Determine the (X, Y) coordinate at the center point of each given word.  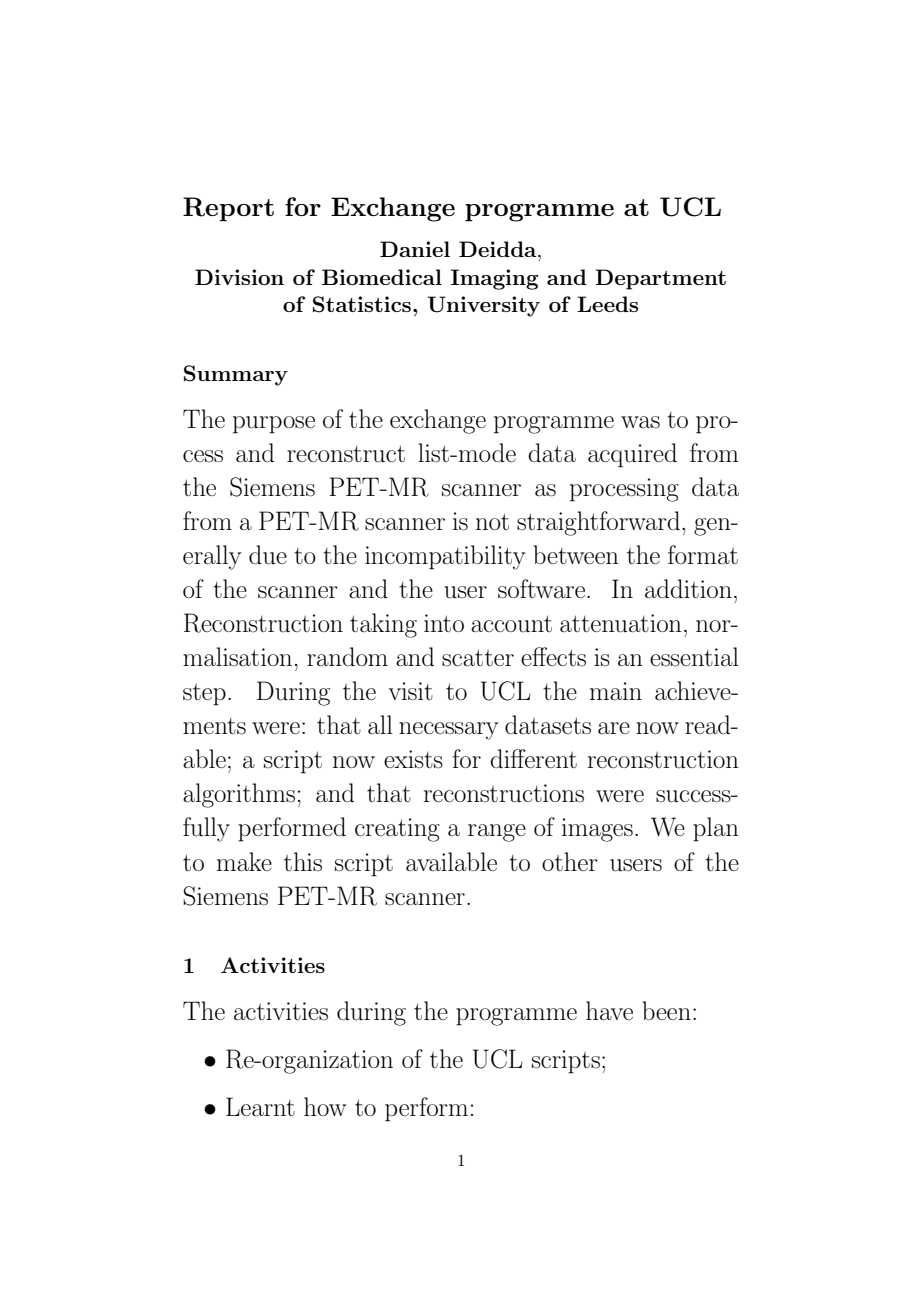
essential (694, 657)
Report (228, 209)
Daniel (415, 249)
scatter (478, 658)
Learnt (260, 1106)
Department (660, 279)
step (204, 695)
